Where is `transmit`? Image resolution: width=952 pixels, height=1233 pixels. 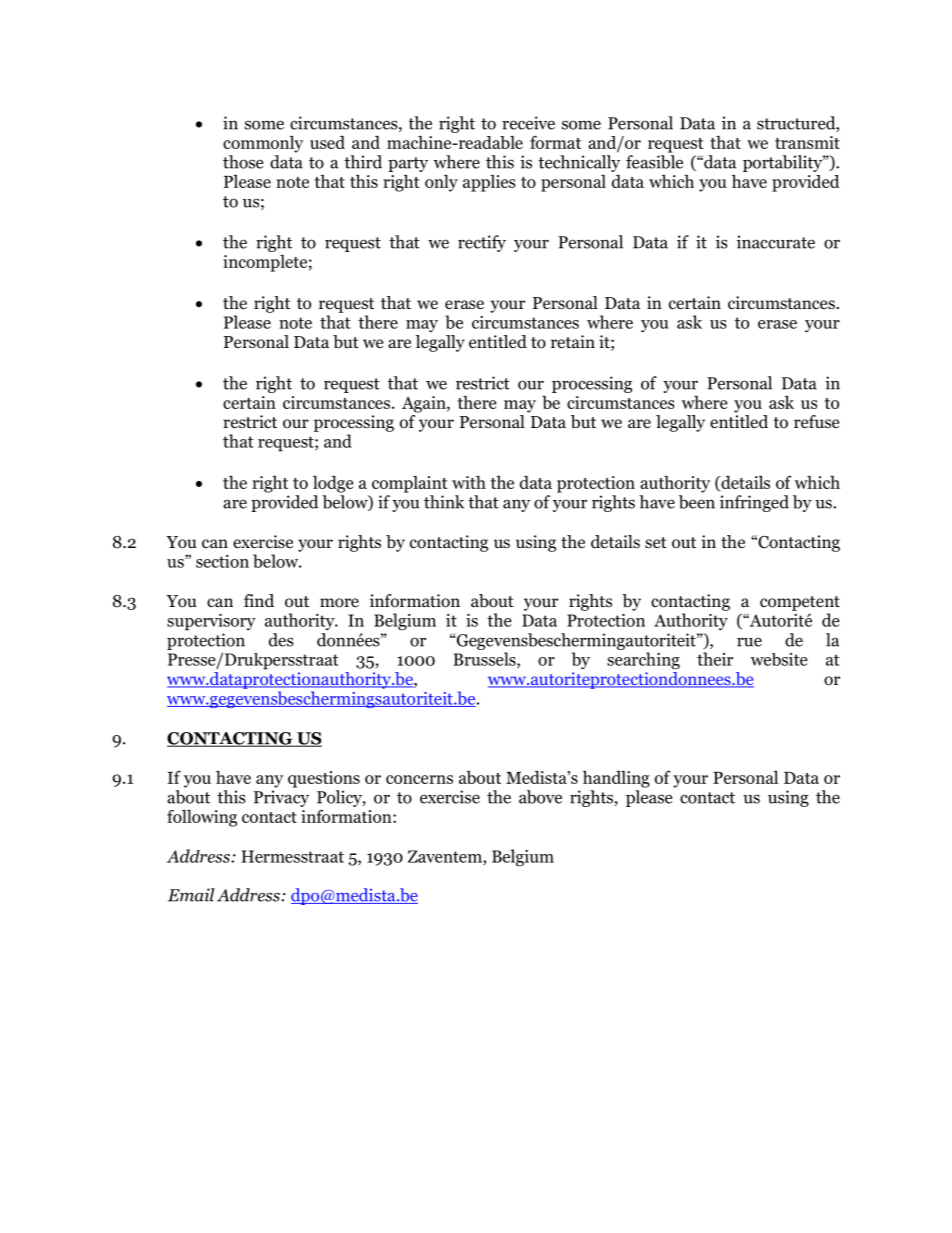
transmit is located at coordinates (807, 142).
